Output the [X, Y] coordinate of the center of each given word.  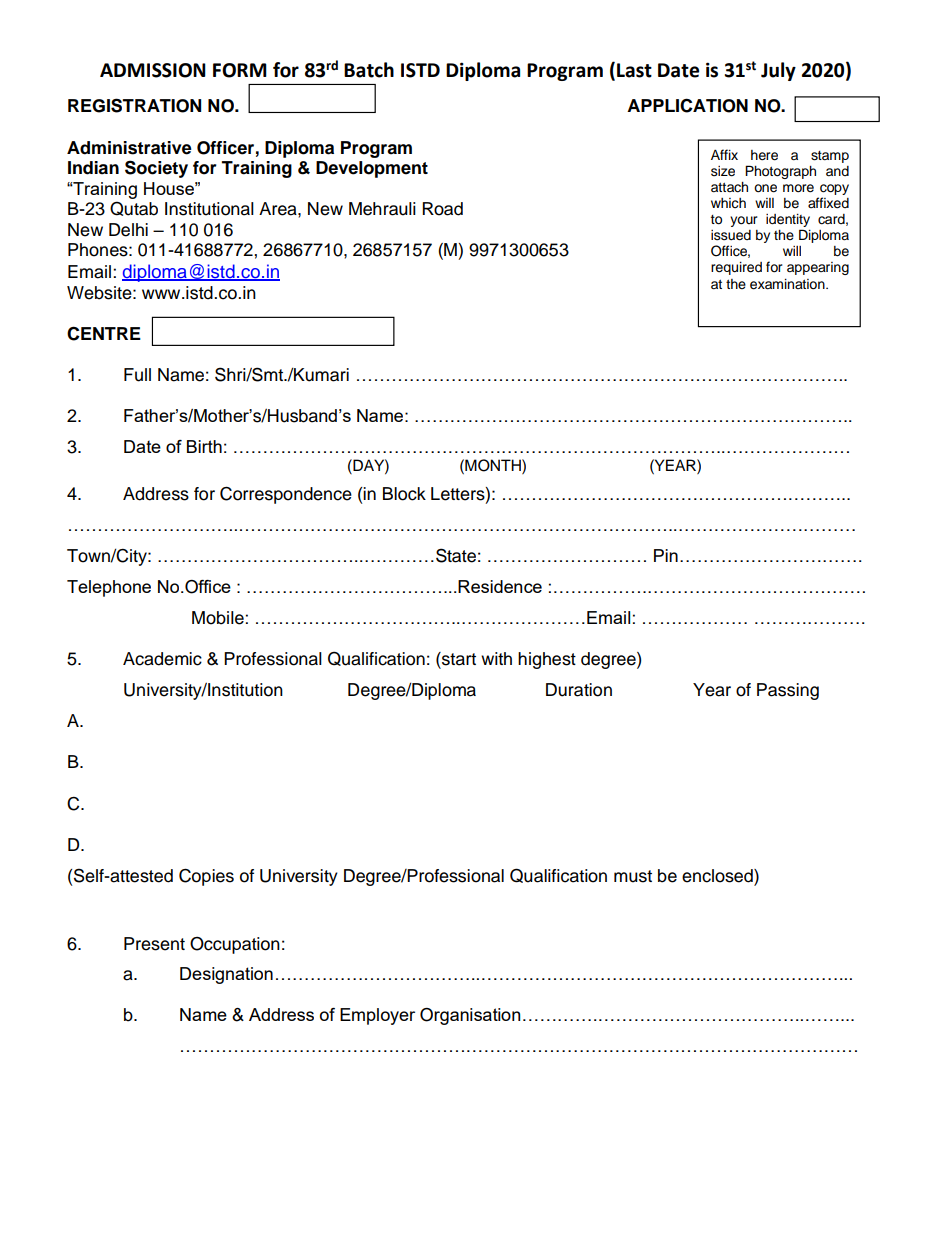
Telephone [109, 588]
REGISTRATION [134, 105]
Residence [500, 586]
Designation [226, 975]
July [778, 71]
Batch [369, 70]
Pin [666, 555]
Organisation [470, 1016]
